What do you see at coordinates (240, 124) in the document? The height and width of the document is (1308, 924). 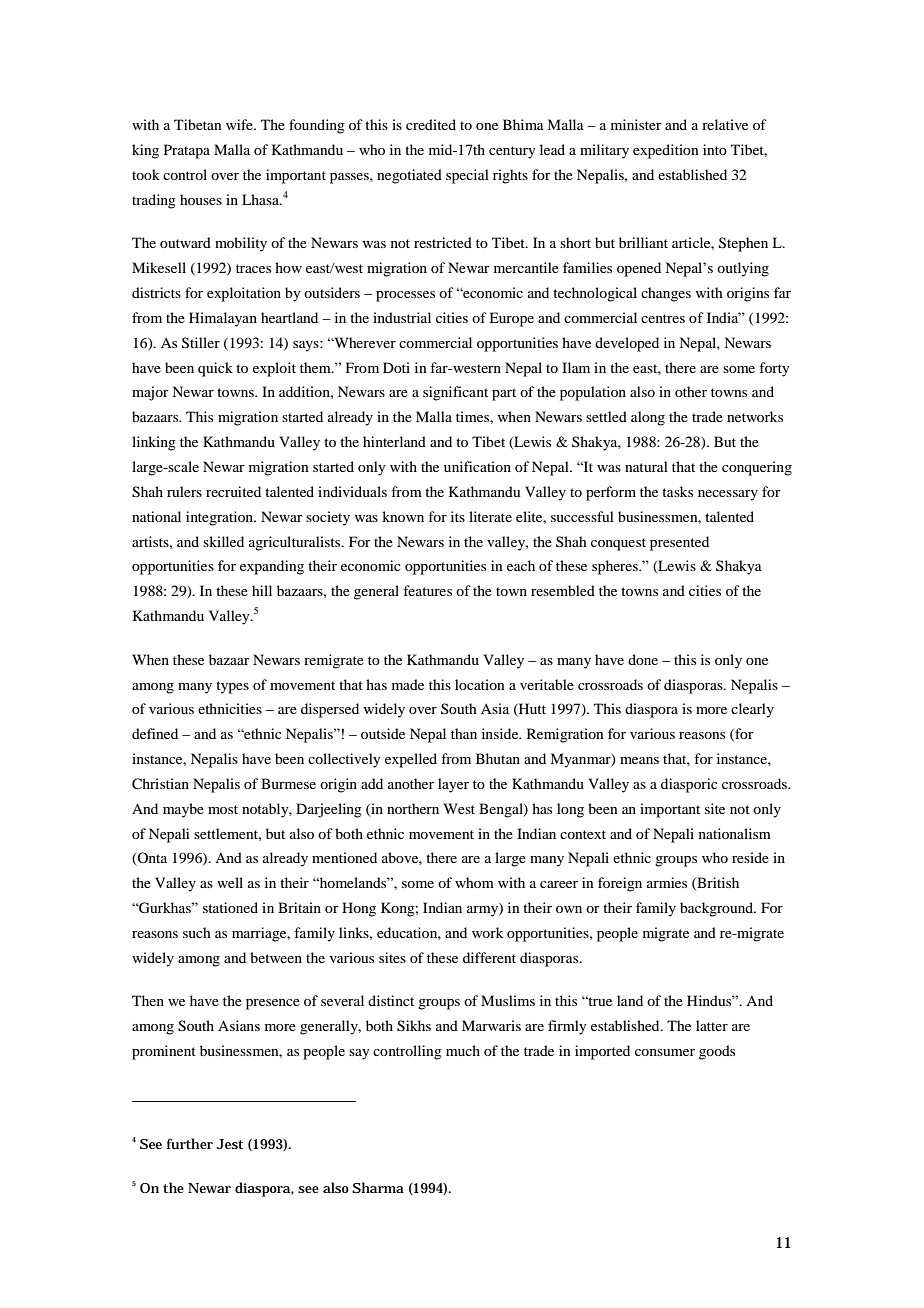 I see `wife` at bounding box center [240, 124].
